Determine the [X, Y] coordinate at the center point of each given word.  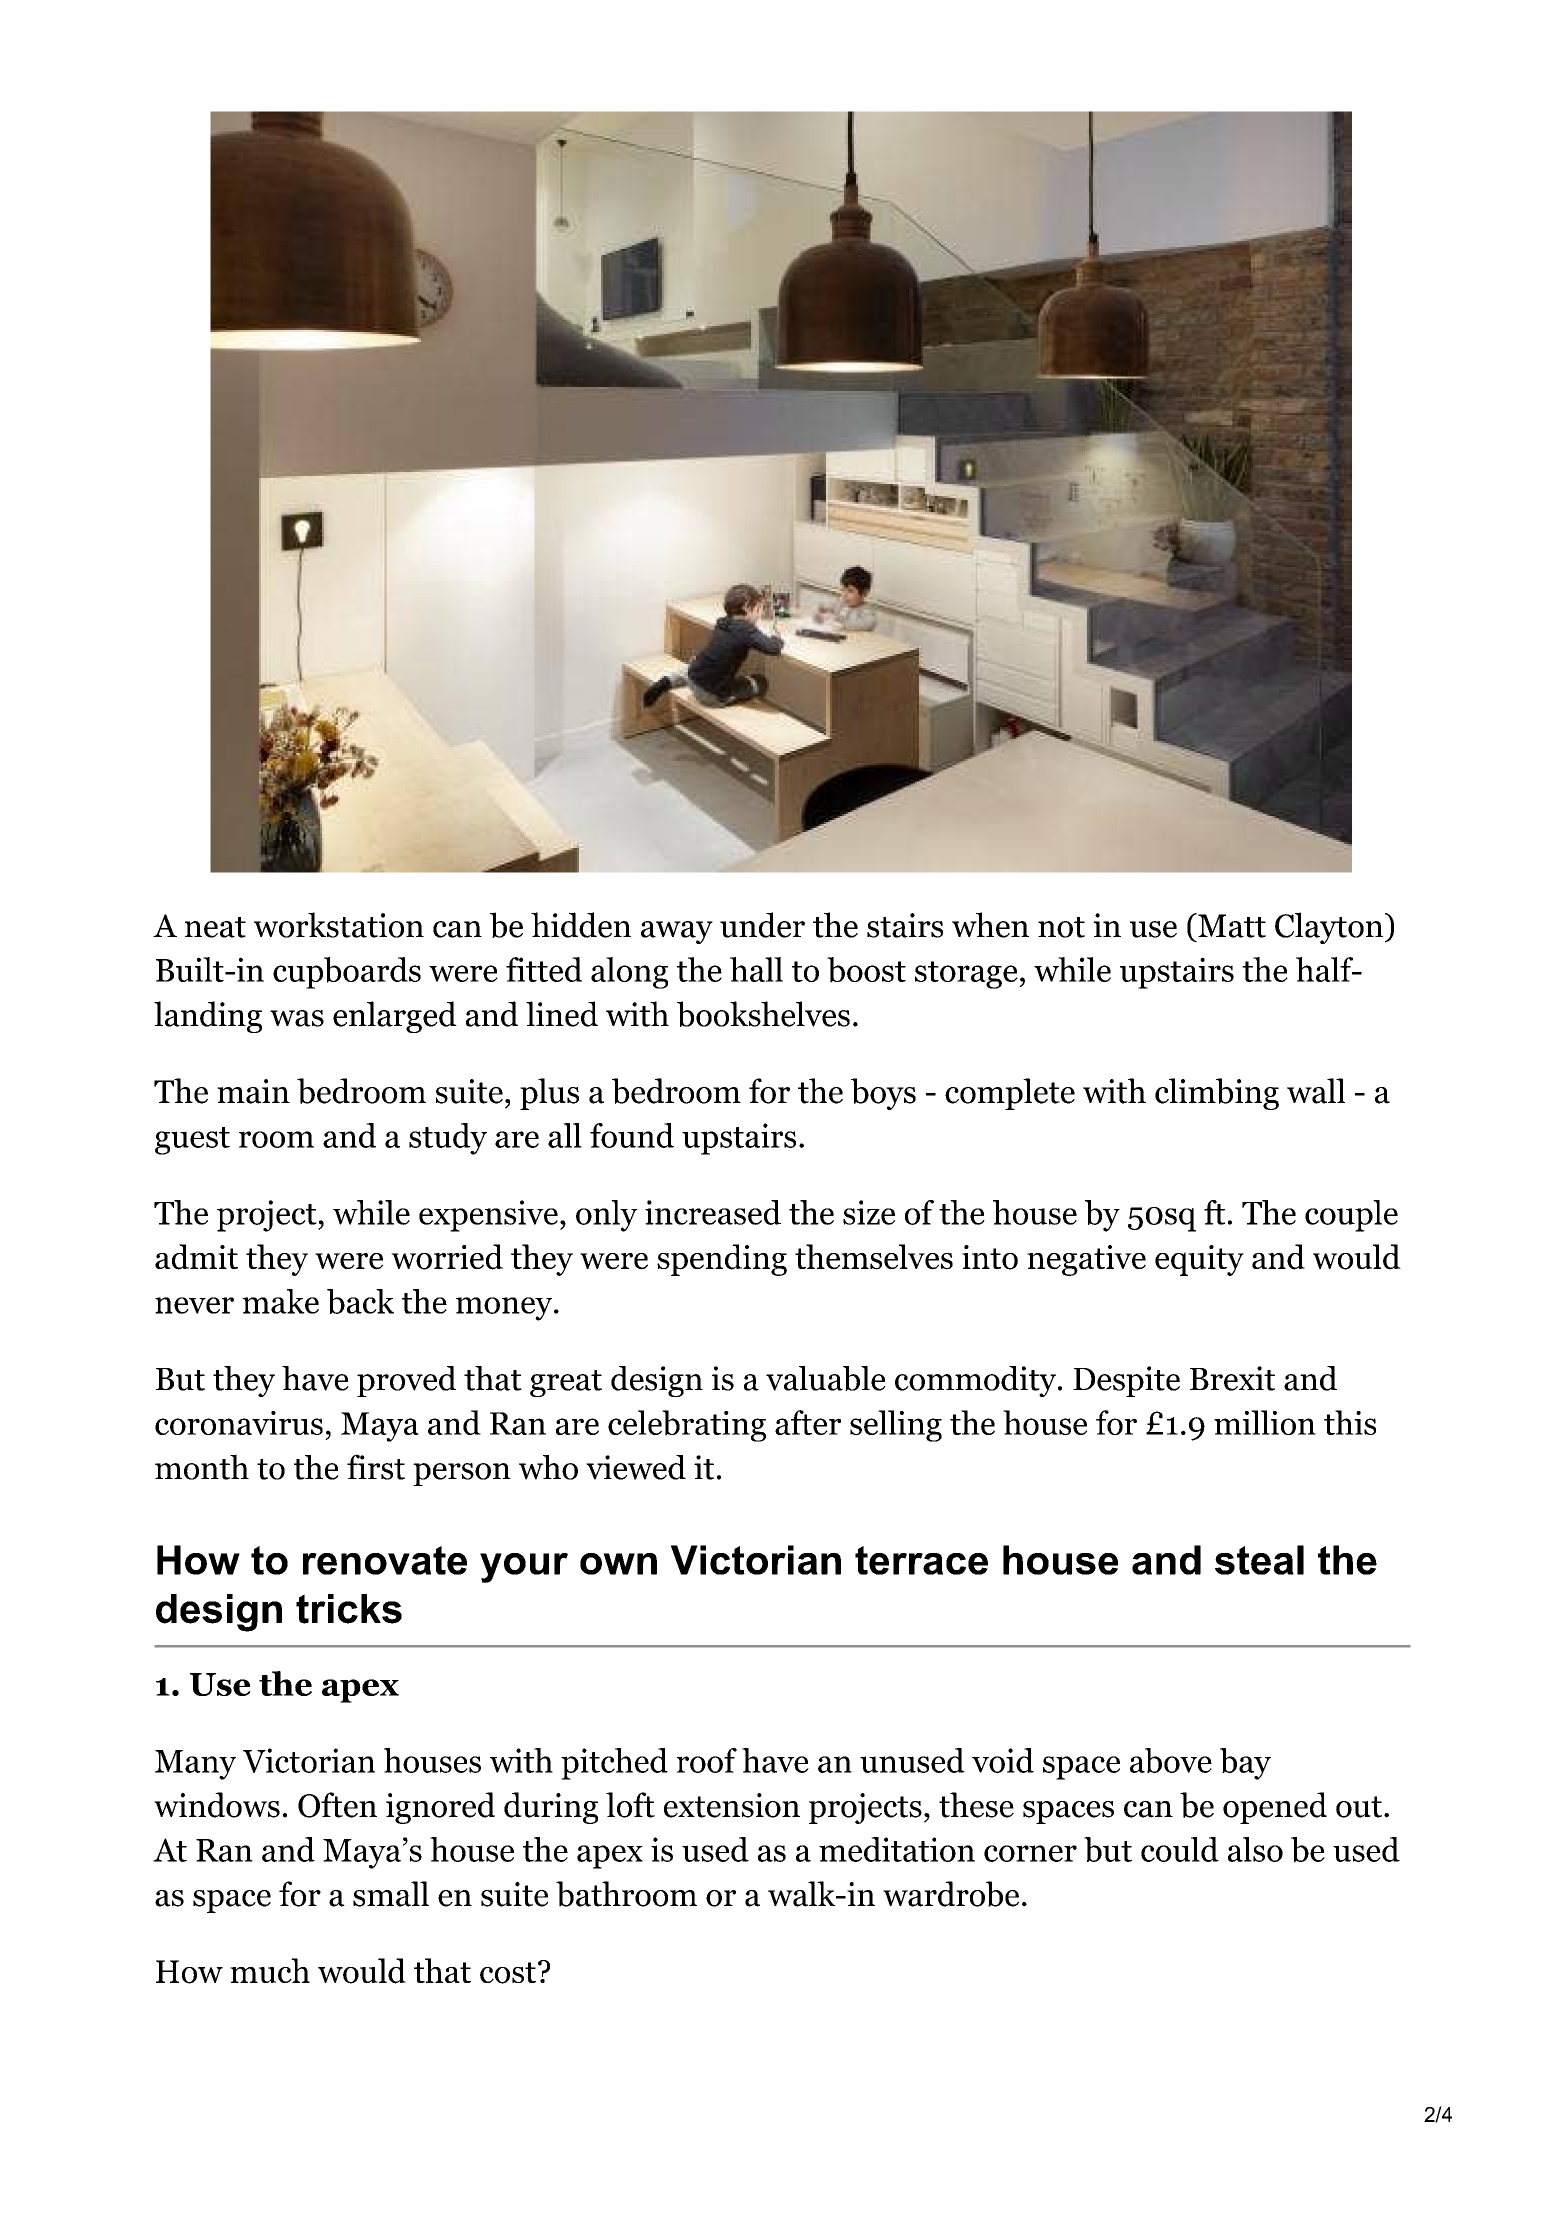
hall [756, 969]
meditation [897, 1849]
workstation [339, 925]
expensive [488, 1216]
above [1171, 1760]
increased [713, 1212]
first [376, 1467]
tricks [349, 1609]
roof [707, 1760]
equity [1199, 1260]
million [1265, 1422]
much [270, 1970]
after [808, 1422]
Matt [1231, 925]
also [1255, 1849]
